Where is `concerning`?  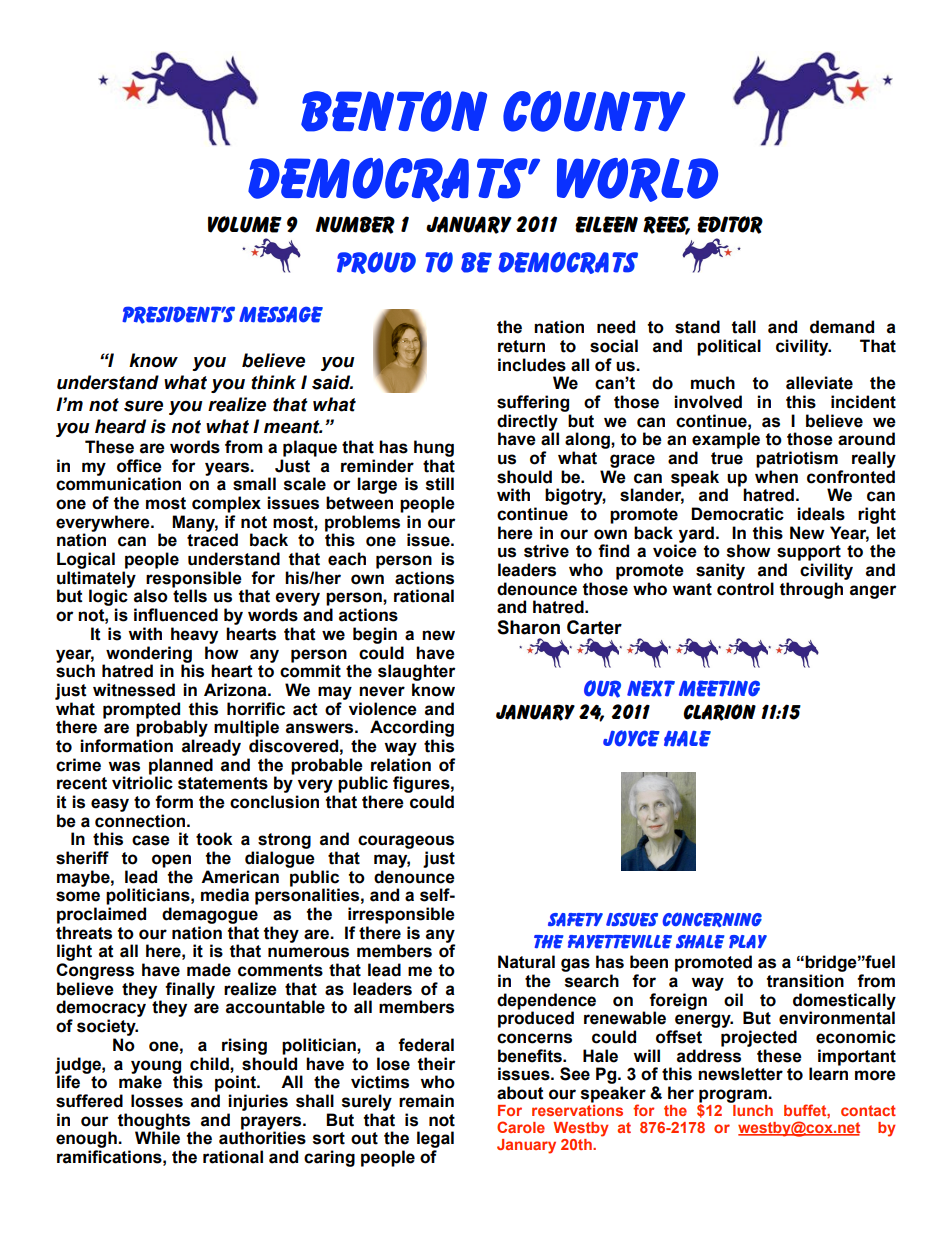 concerning is located at coordinates (712, 919).
